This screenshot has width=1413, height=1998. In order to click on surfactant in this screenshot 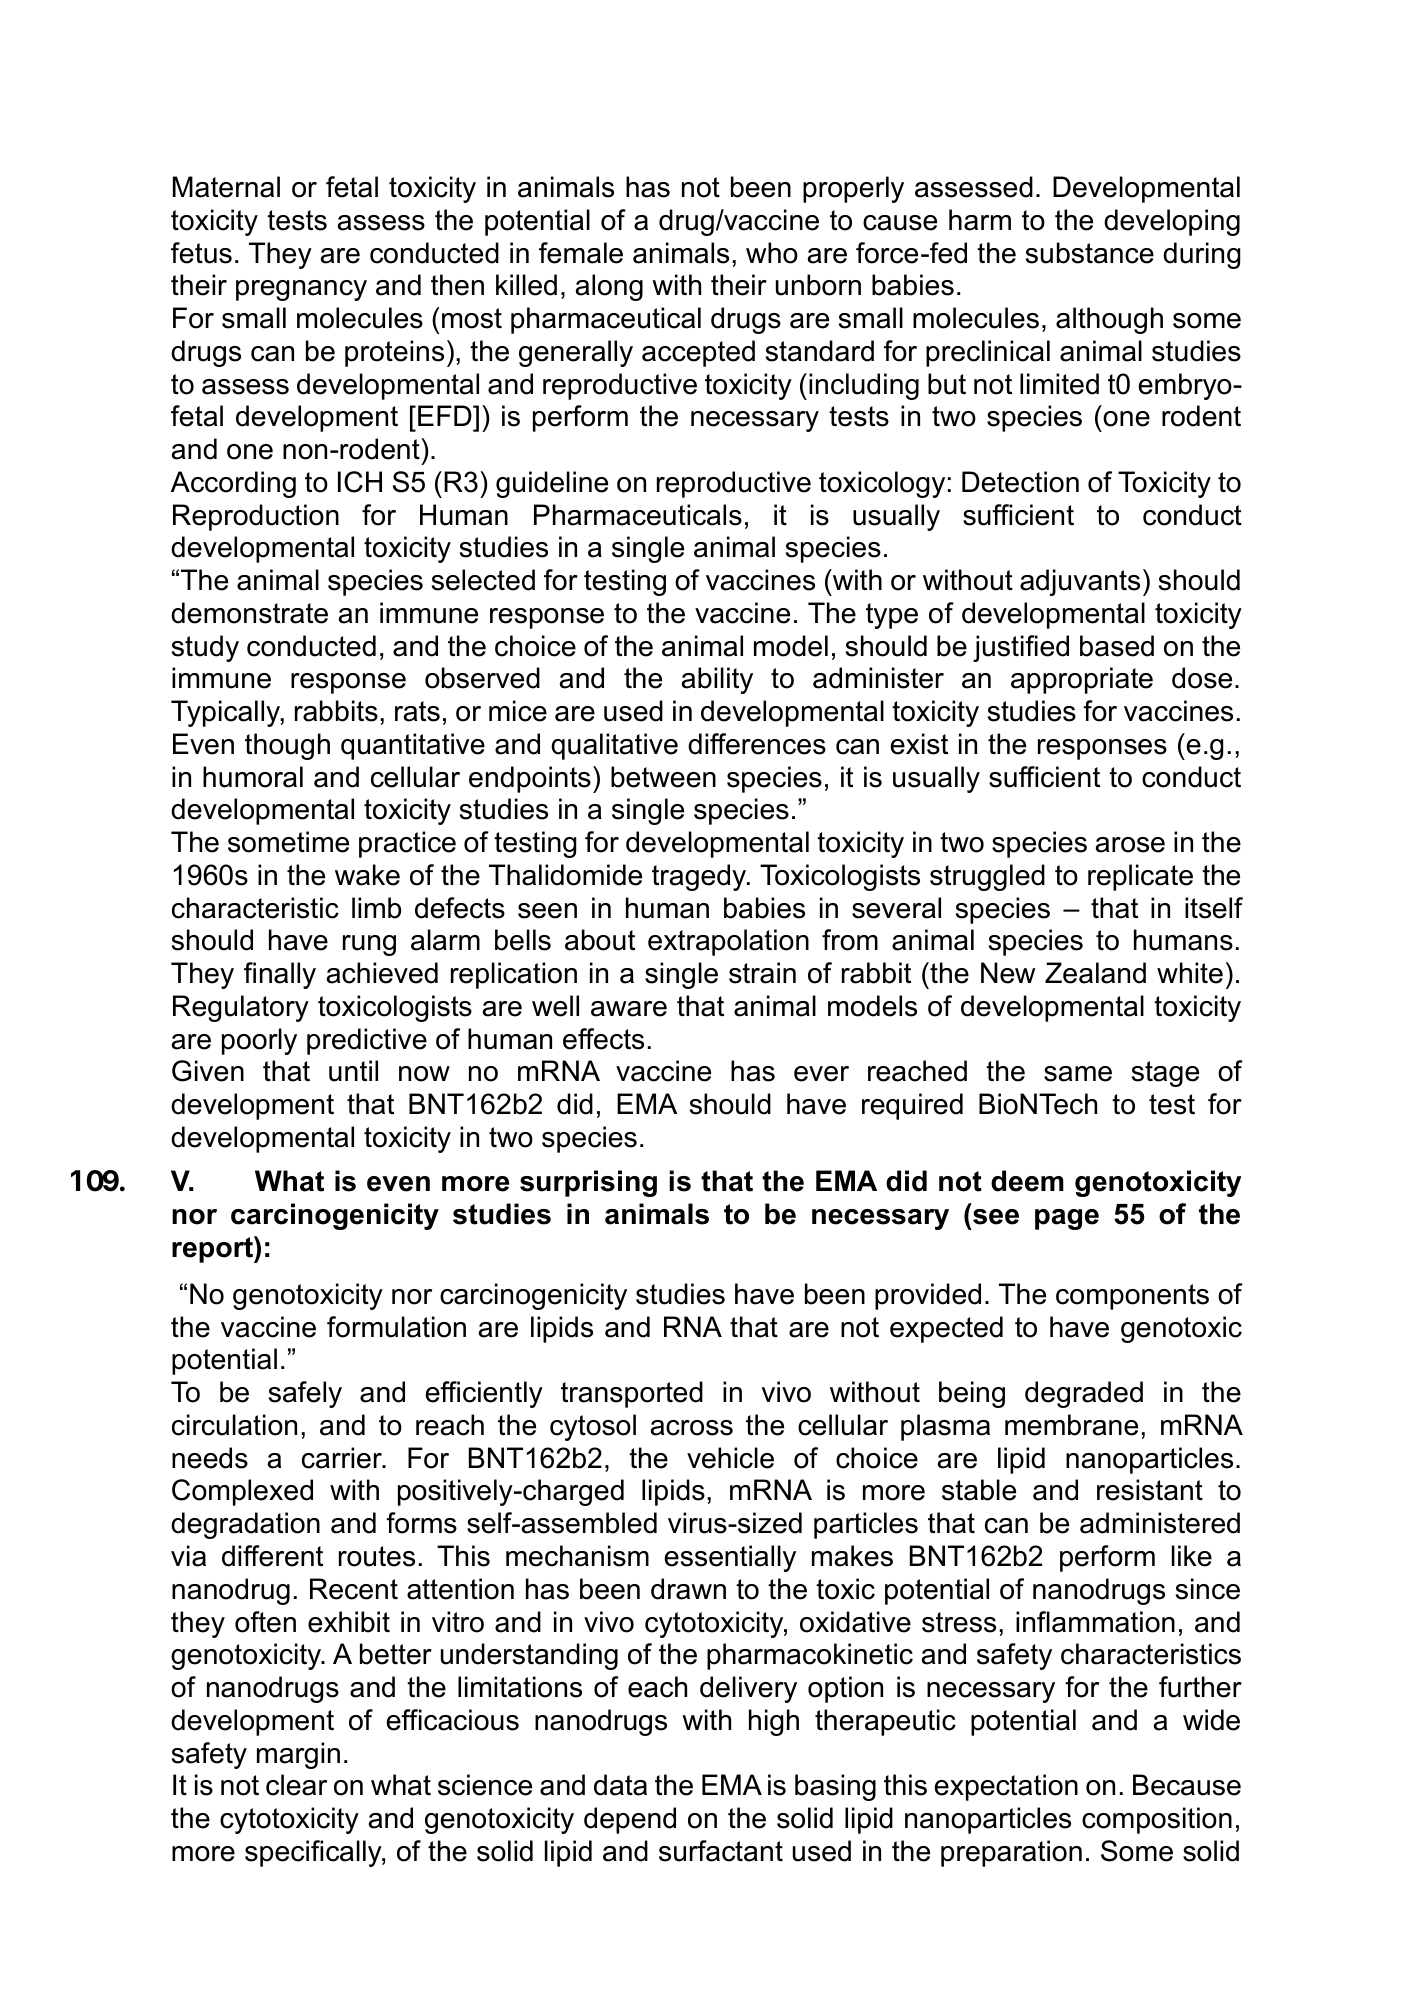, I will do `click(721, 1851)`.
